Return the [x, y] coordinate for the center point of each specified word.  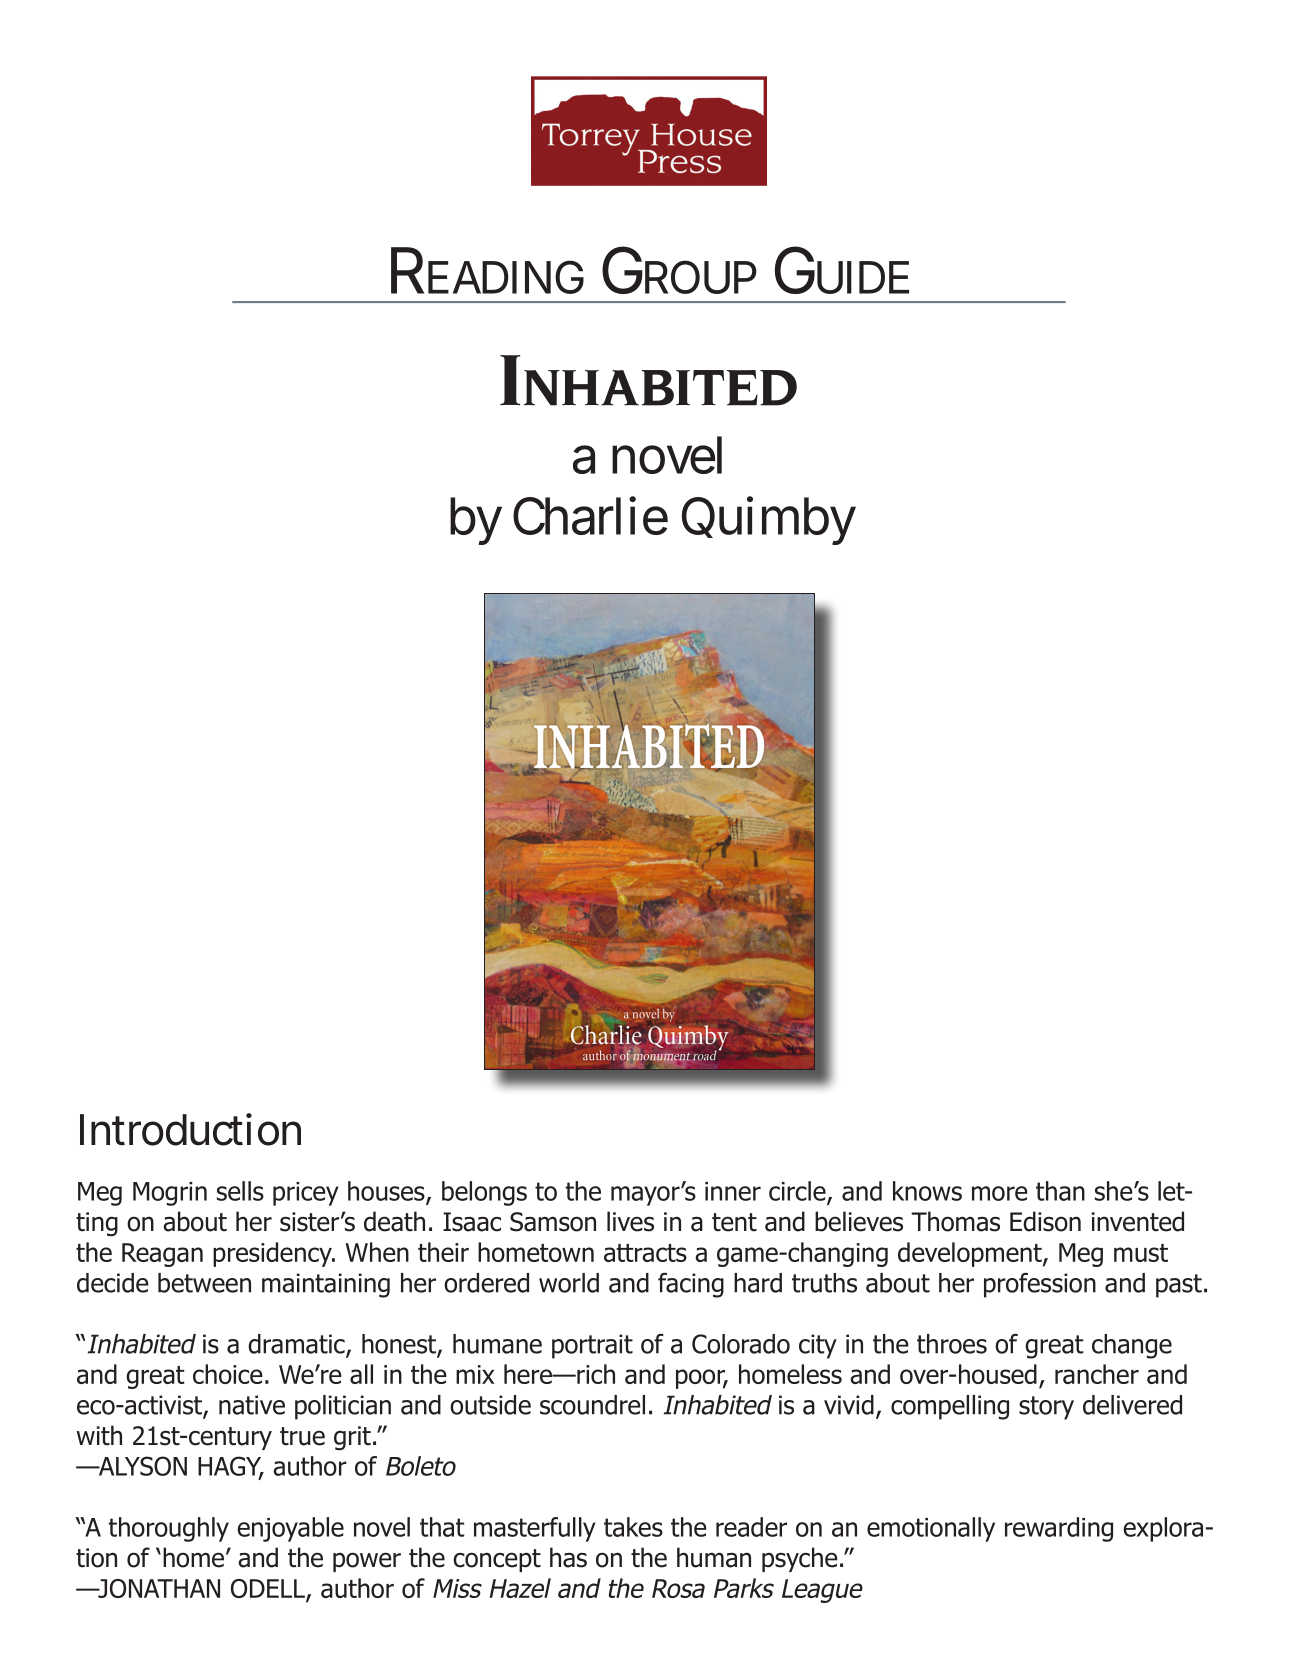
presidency [273, 1254]
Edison [1045, 1221]
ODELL [269, 1589]
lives [630, 1221]
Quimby [769, 520]
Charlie [590, 515]
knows [927, 1191]
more [1000, 1193]
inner [733, 1191]
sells [240, 1191]
